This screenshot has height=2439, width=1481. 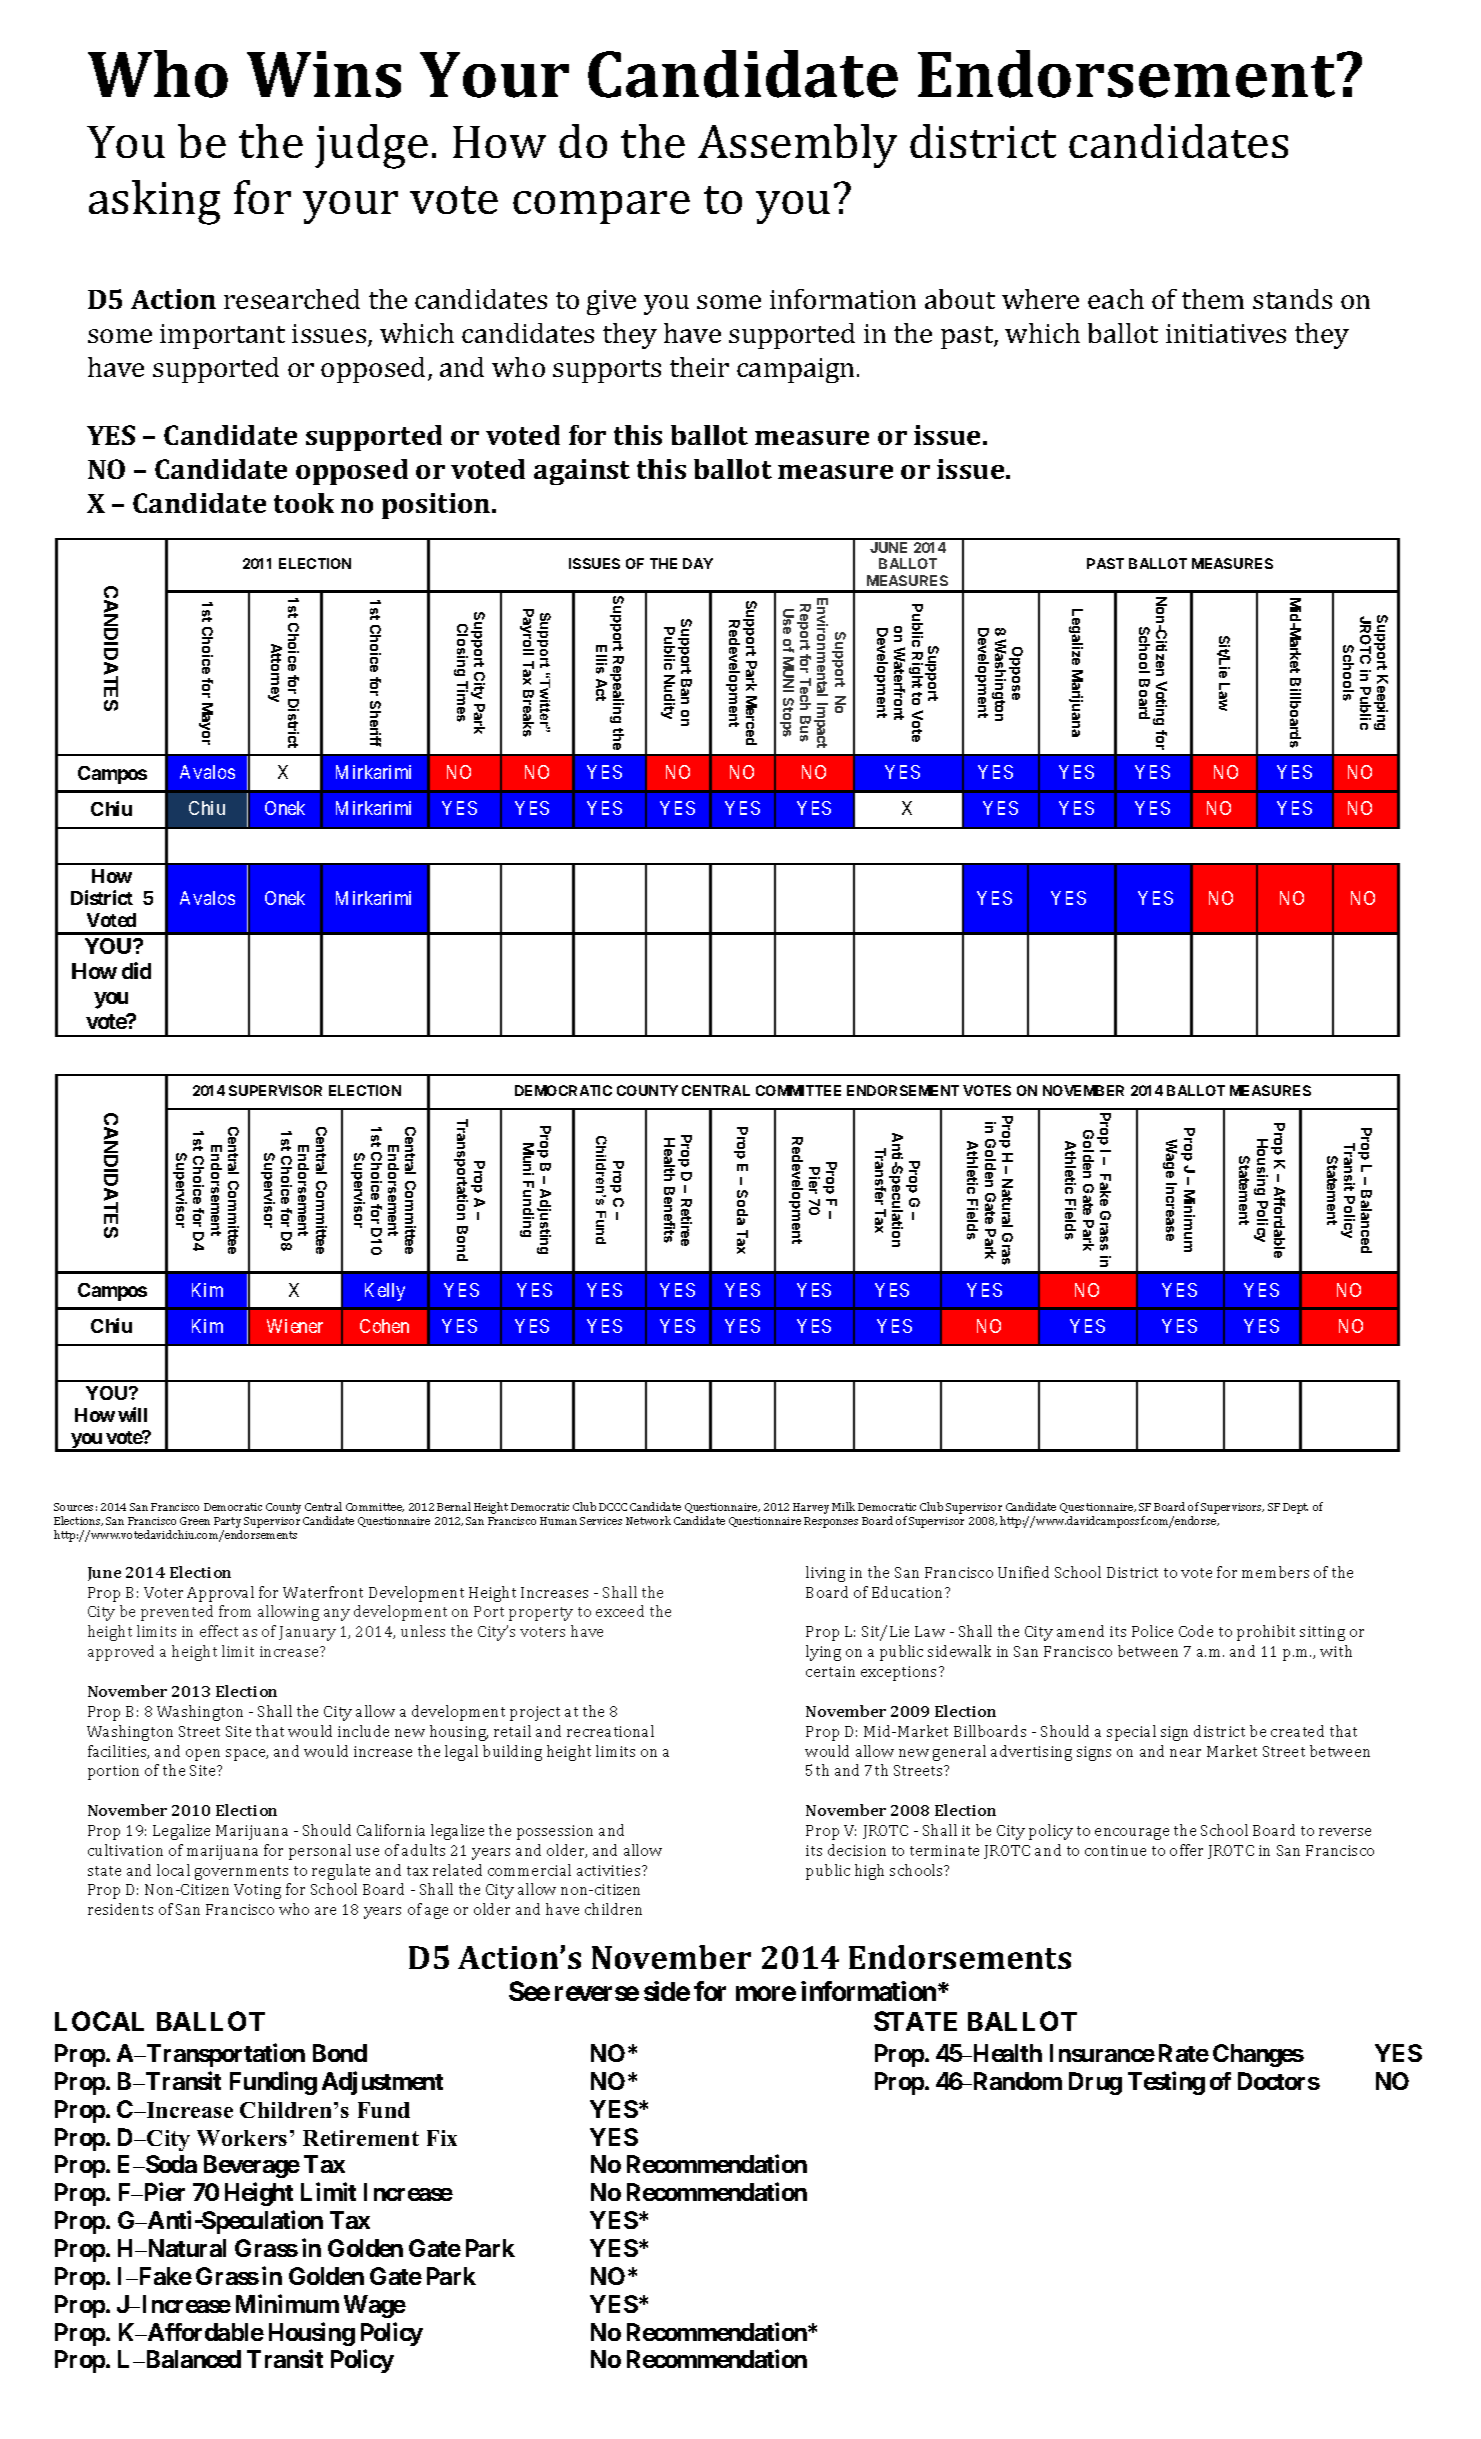 I want to click on Fix, so click(x=442, y=2138).
